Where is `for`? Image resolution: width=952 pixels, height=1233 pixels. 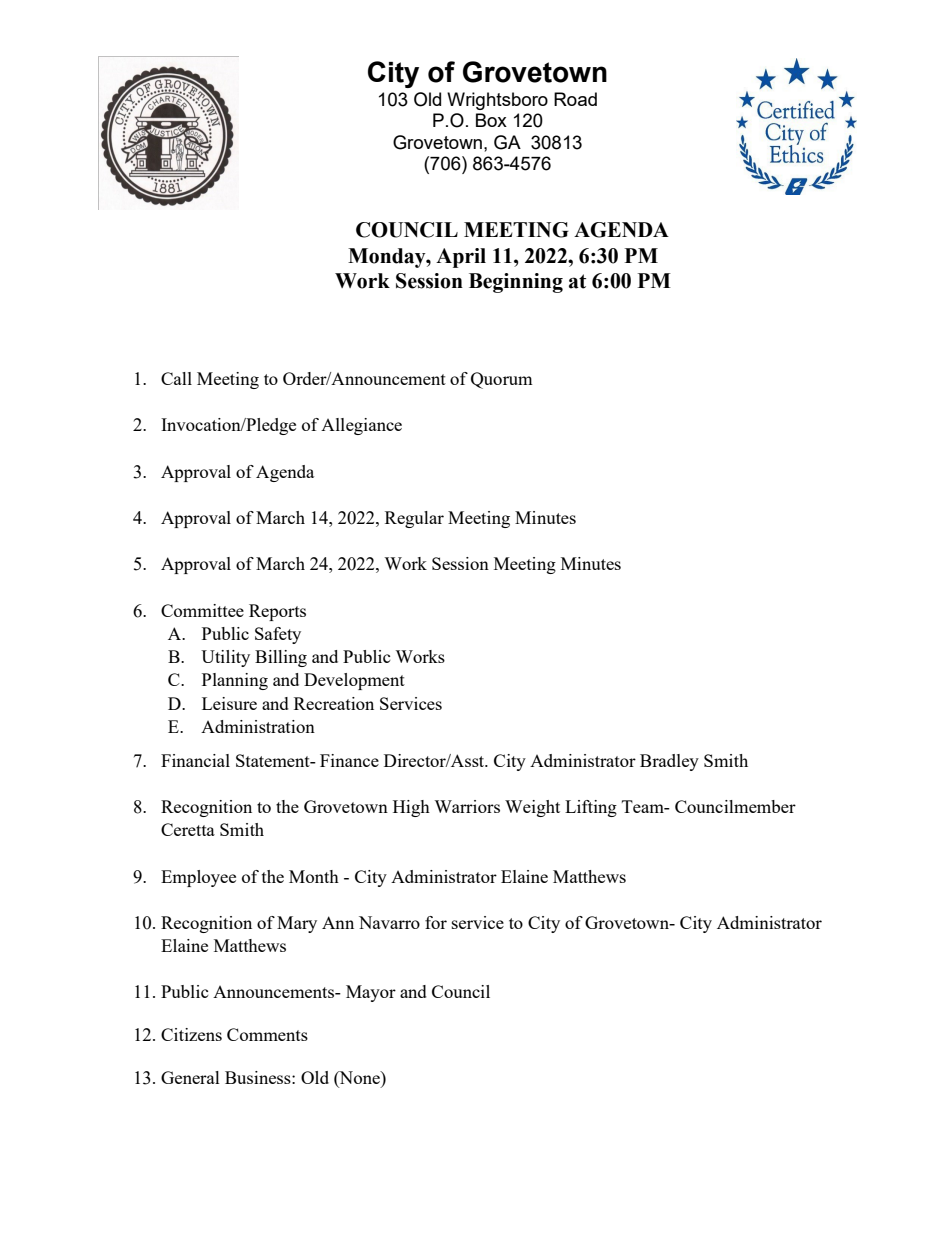 for is located at coordinates (436, 922).
